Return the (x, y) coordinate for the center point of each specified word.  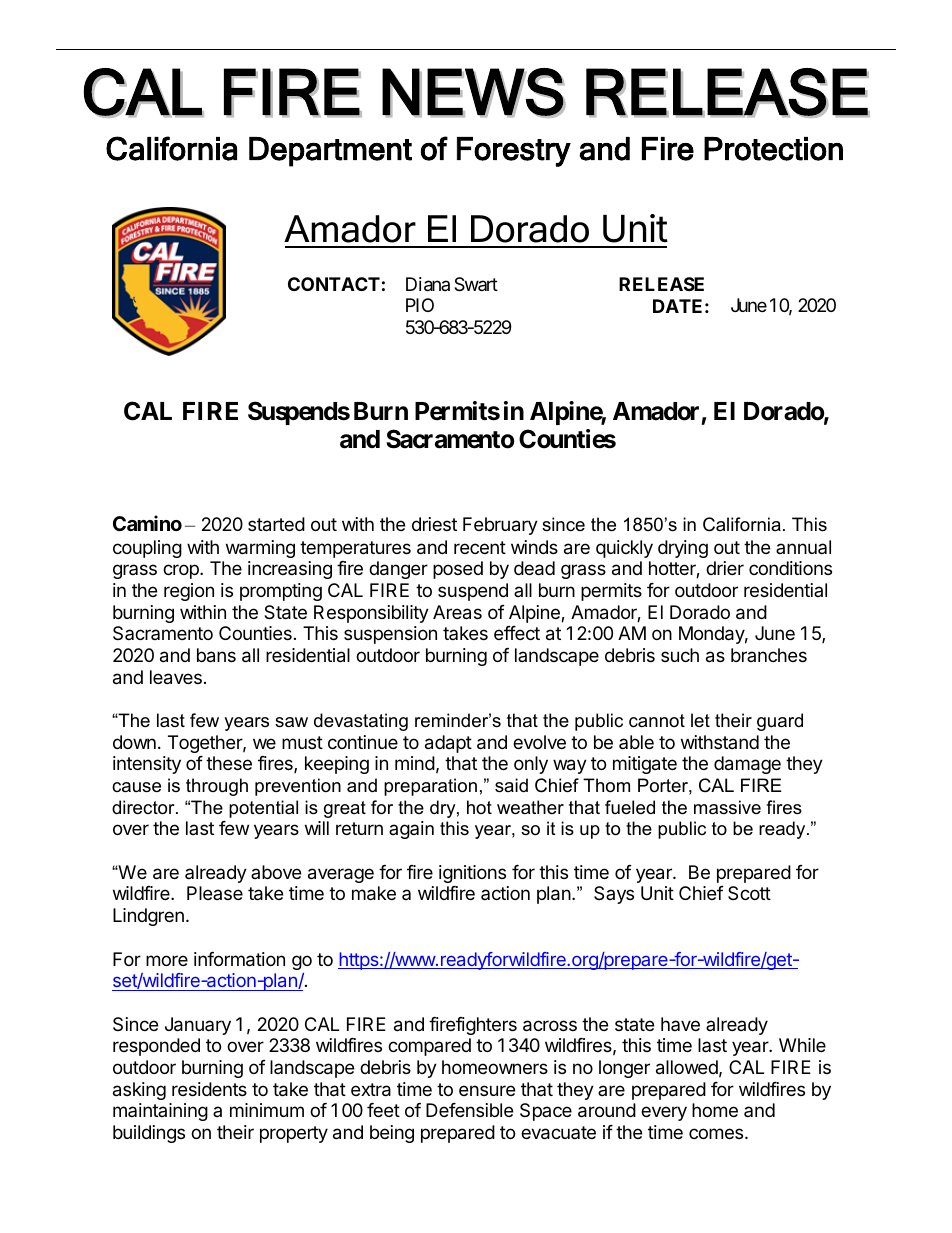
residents (209, 1089)
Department (330, 152)
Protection (773, 149)
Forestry (514, 152)
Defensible (469, 1110)
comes (717, 1133)
